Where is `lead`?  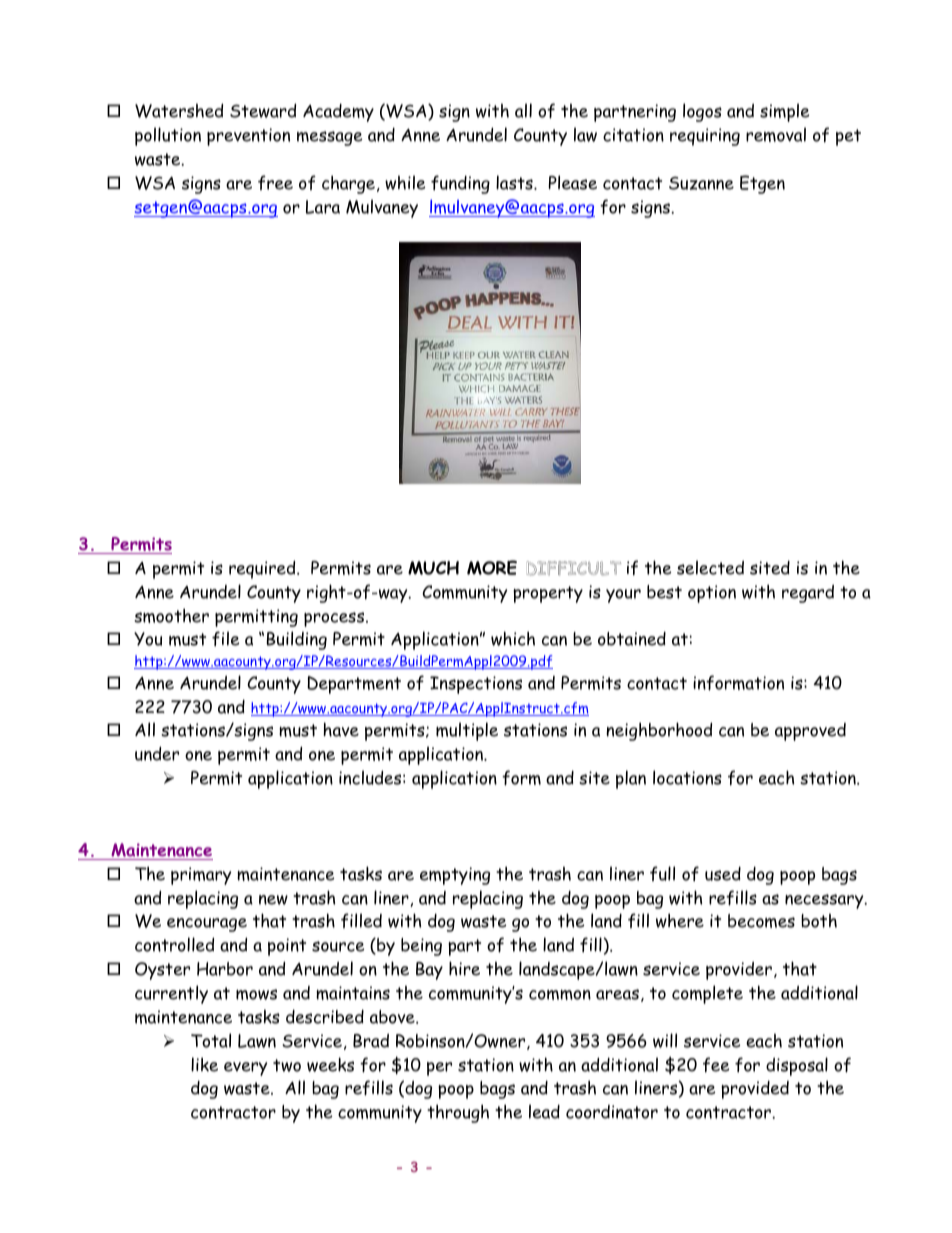
lead is located at coordinates (544, 1111).
